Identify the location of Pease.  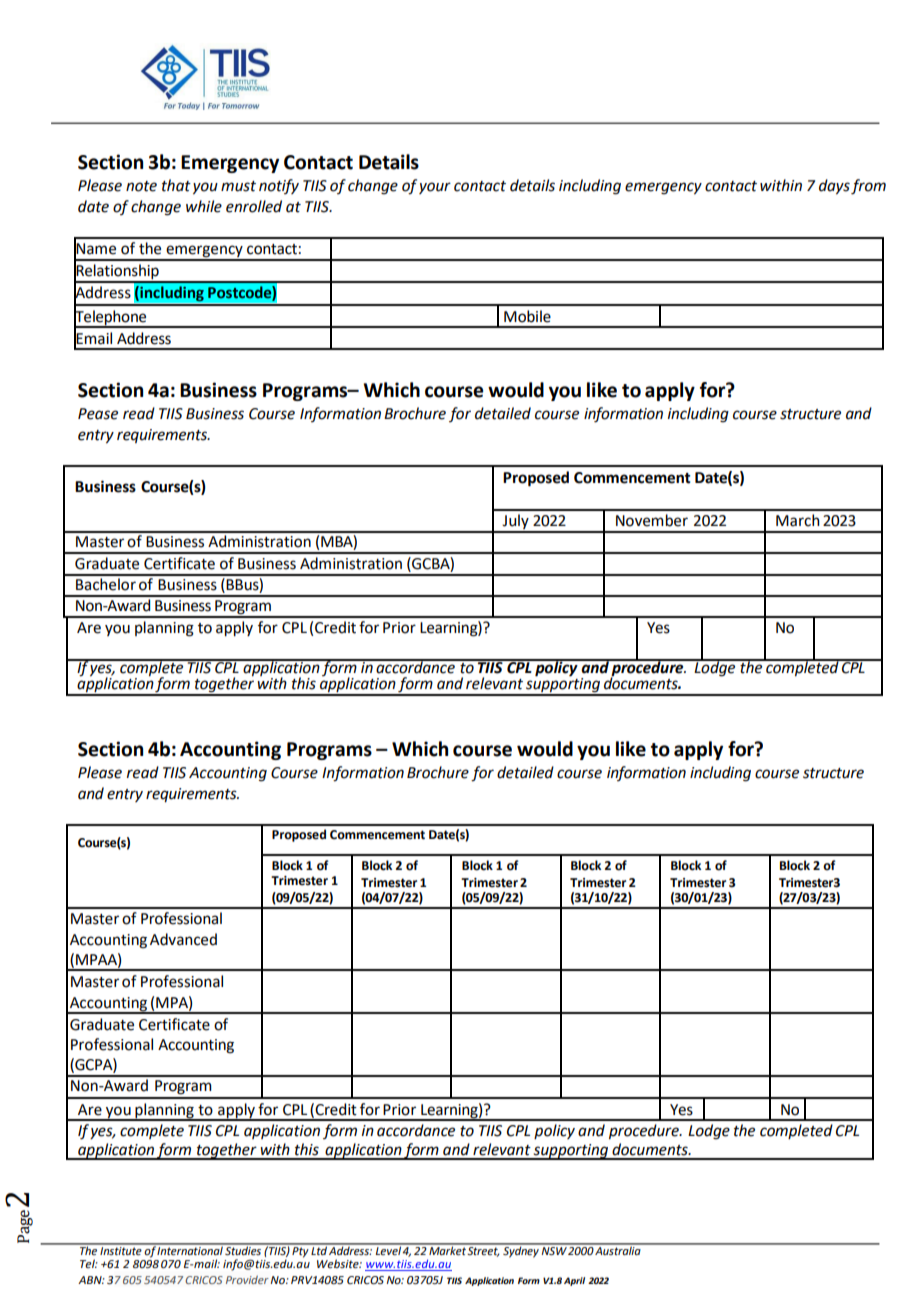
(98, 414).
